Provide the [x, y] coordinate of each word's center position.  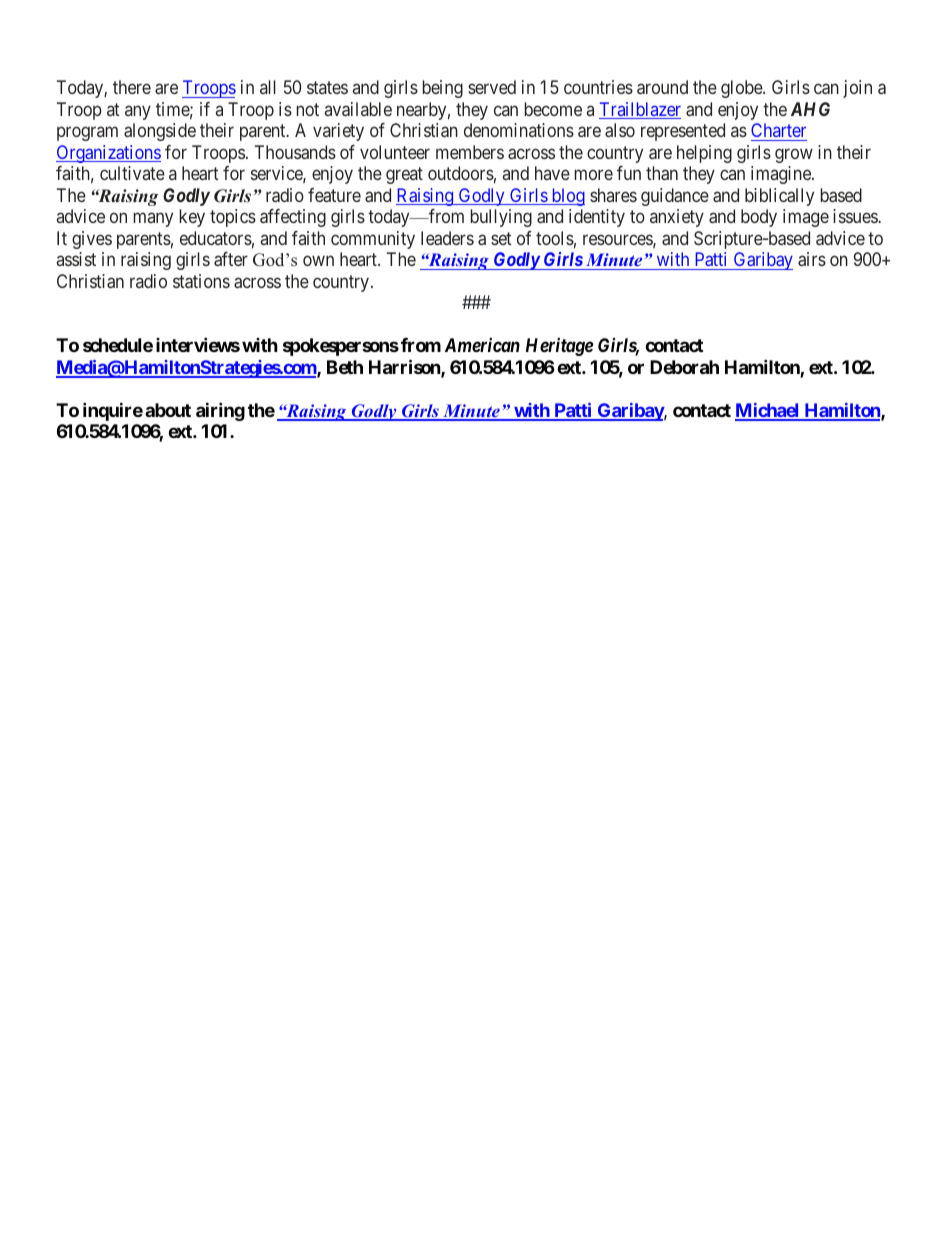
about [168, 410]
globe [742, 89]
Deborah [684, 367]
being [442, 89]
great [404, 176]
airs [812, 259]
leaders [447, 238]
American [482, 345]
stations [201, 281]
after [231, 259]
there [132, 87]
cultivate [132, 173]
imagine [782, 175]
